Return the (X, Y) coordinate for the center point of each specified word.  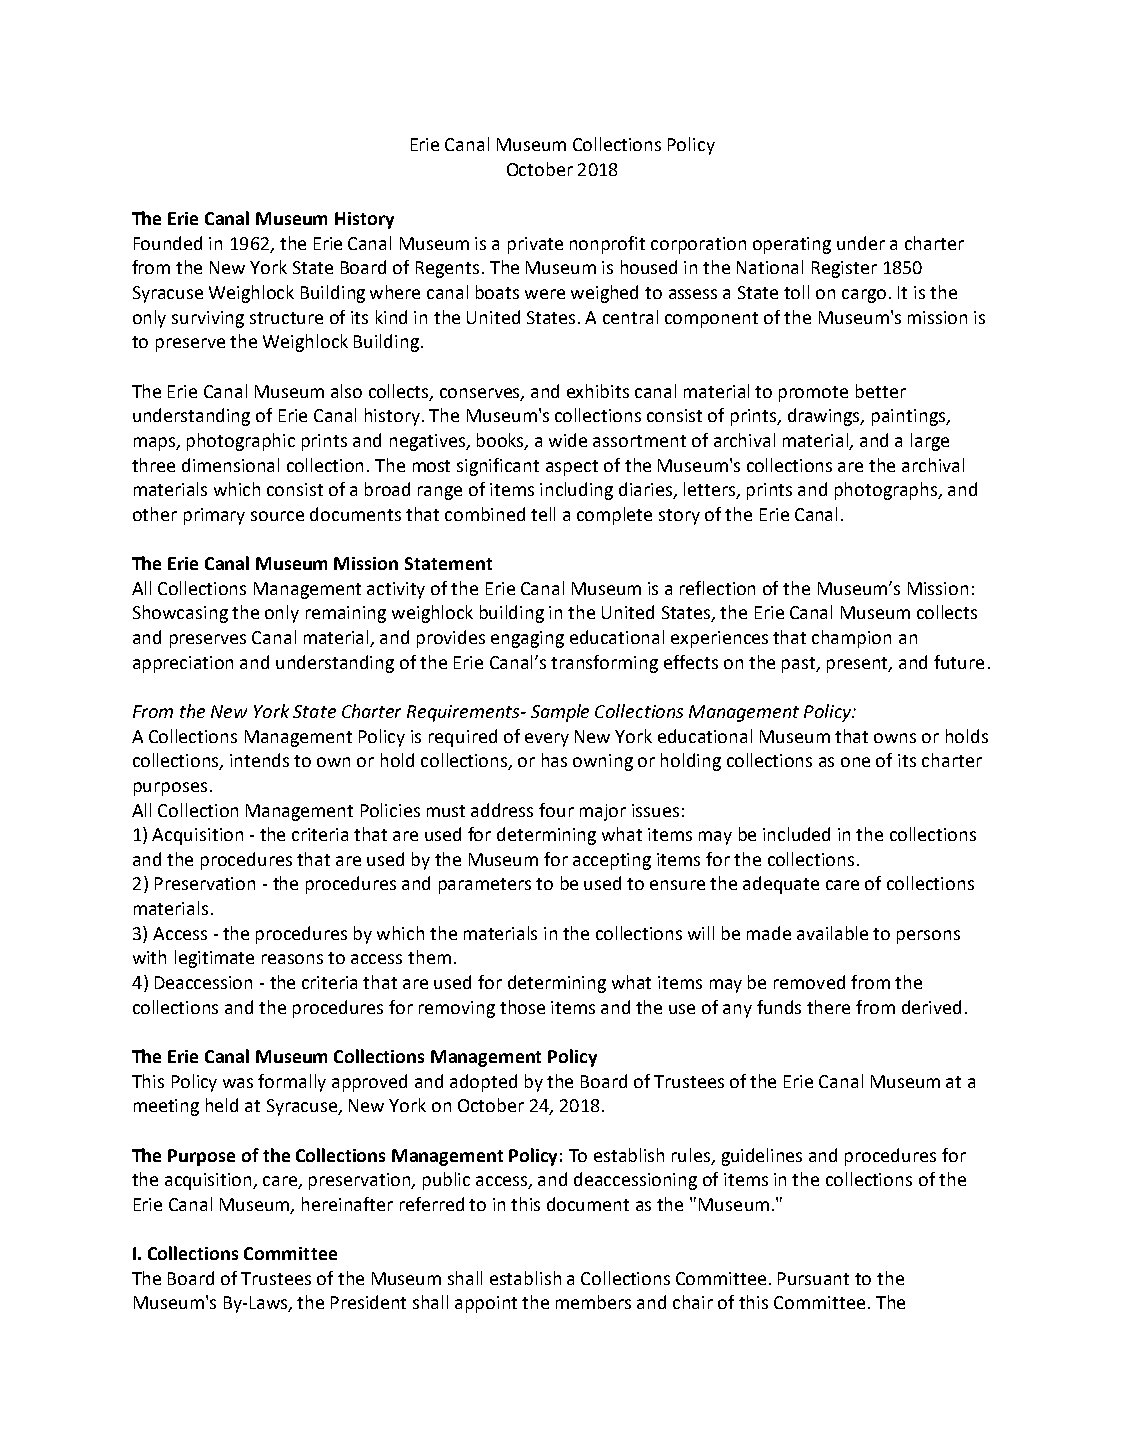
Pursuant (813, 1278)
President (368, 1302)
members (593, 1302)
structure (286, 318)
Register (844, 269)
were (545, 294)
